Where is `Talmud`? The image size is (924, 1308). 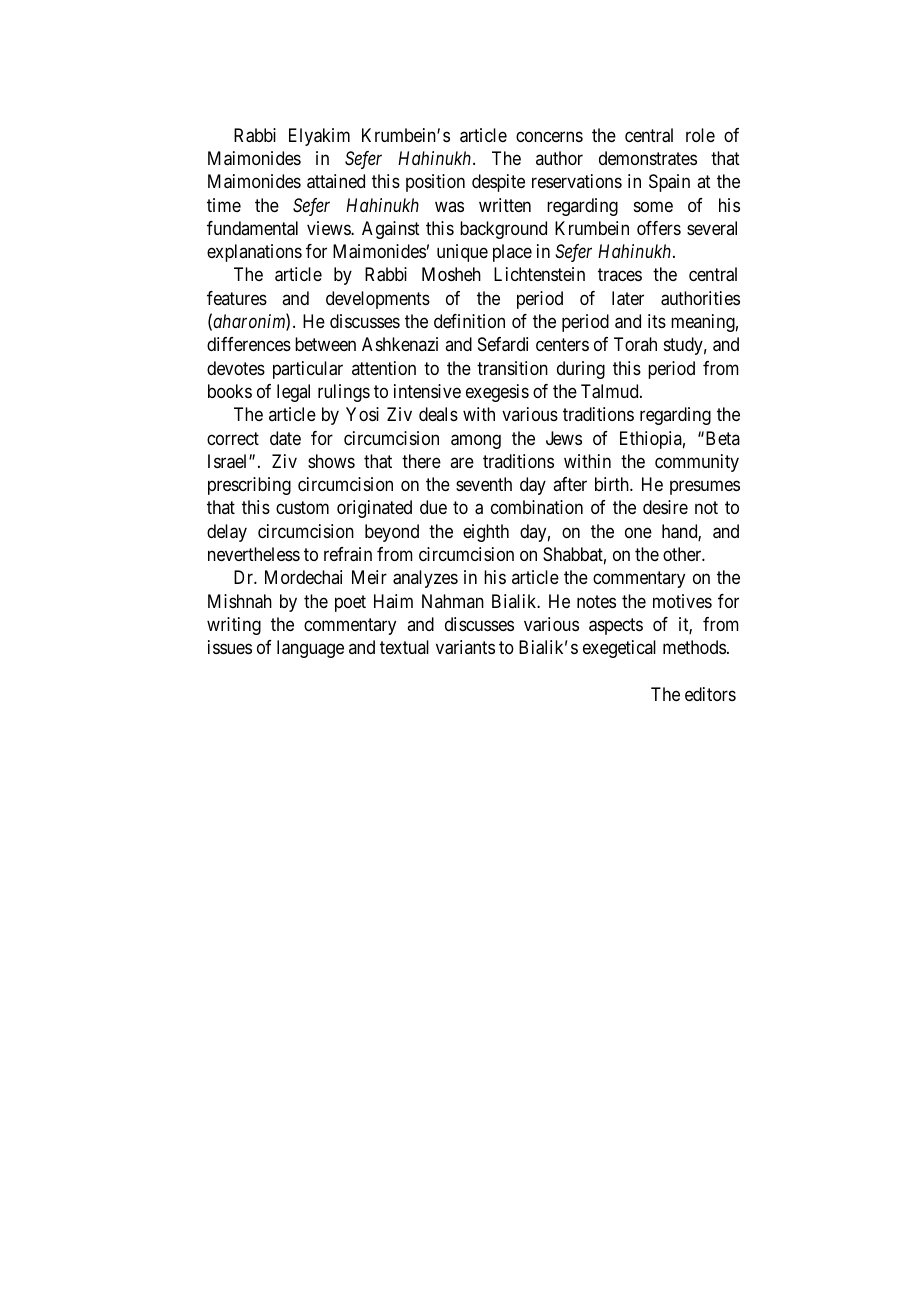 Talmud is located at coordinates (611, 391).
